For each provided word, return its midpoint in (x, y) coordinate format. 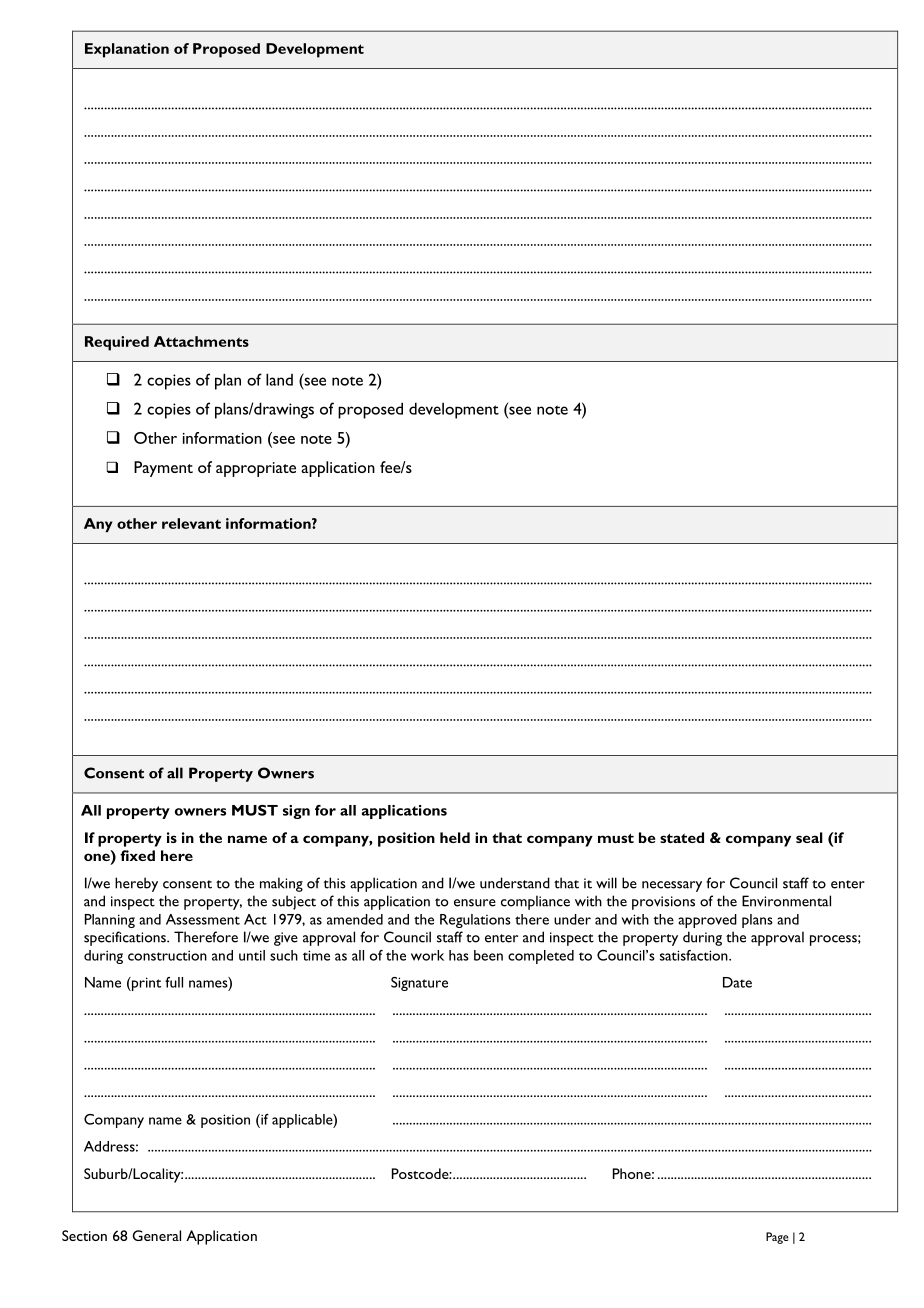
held (455, 837)
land (279, 379)
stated (682, 837)
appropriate (256, 469)
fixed (137, 855)
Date (737, 982)
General (157, 1235)
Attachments (201, 341)
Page (777, 1238)
